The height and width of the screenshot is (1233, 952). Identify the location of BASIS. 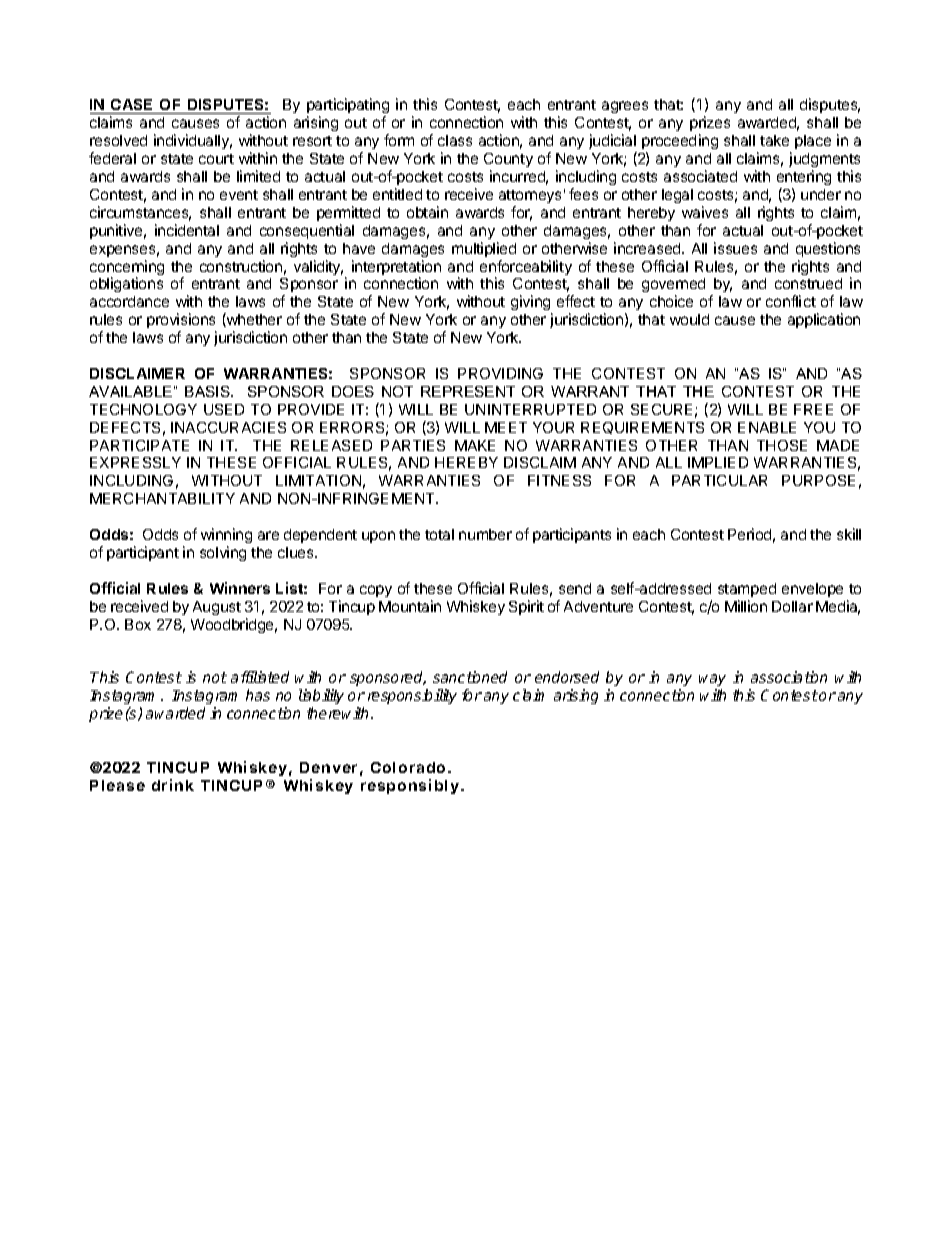
(208, 391).
